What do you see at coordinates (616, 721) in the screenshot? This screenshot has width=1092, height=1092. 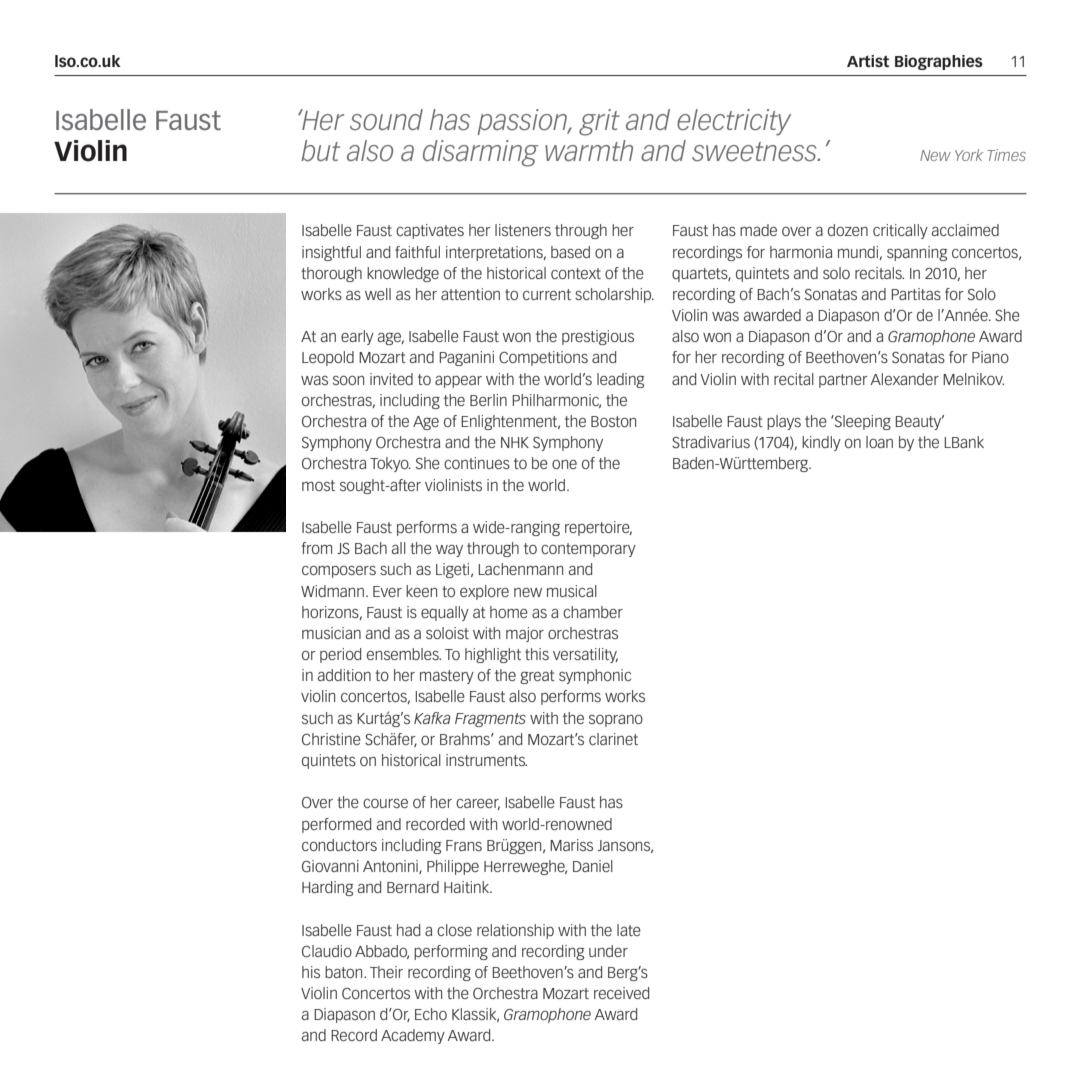 I see `soprano` at bounding box center [616, 721].
